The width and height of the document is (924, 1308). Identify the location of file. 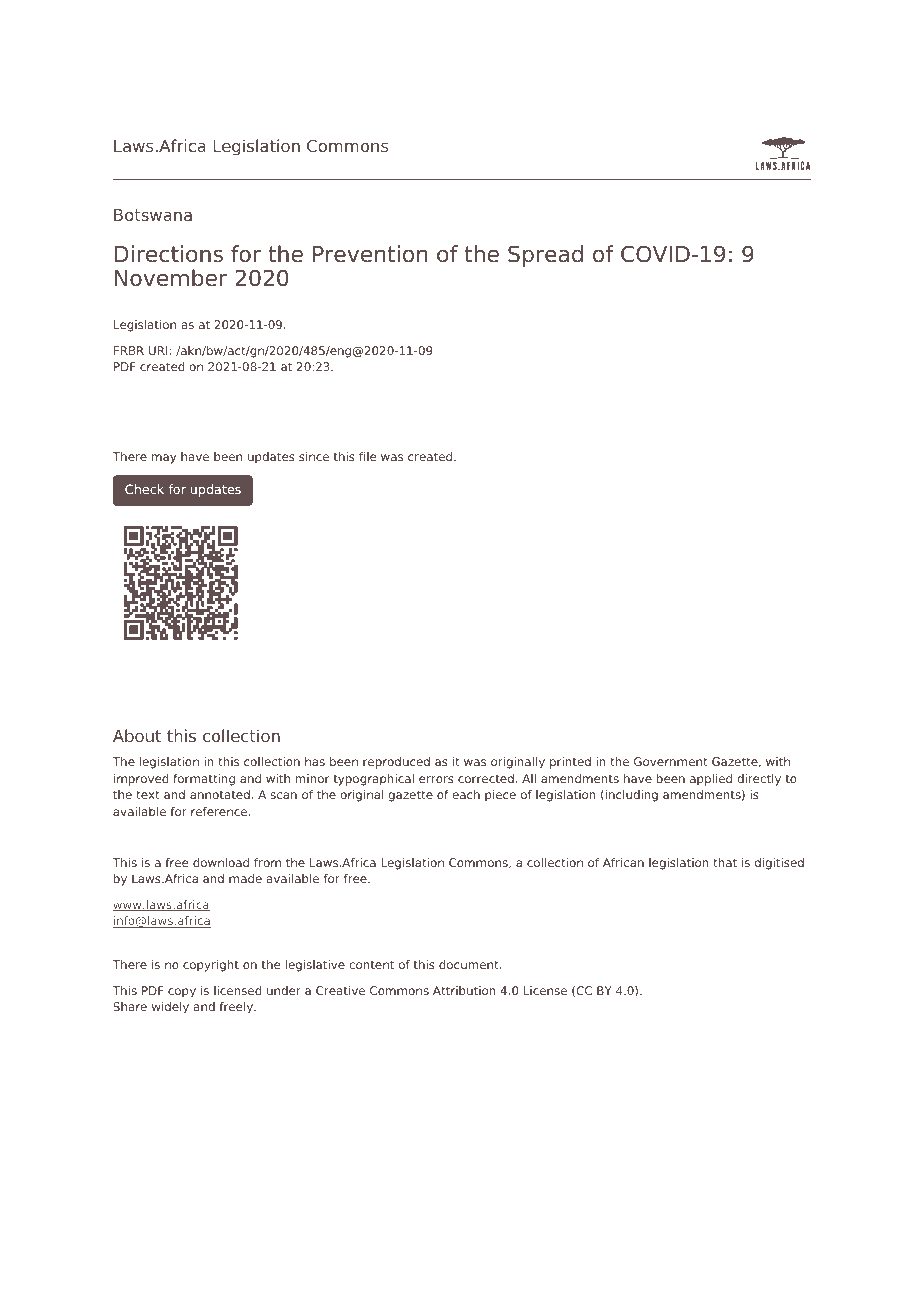
(367, 456).
